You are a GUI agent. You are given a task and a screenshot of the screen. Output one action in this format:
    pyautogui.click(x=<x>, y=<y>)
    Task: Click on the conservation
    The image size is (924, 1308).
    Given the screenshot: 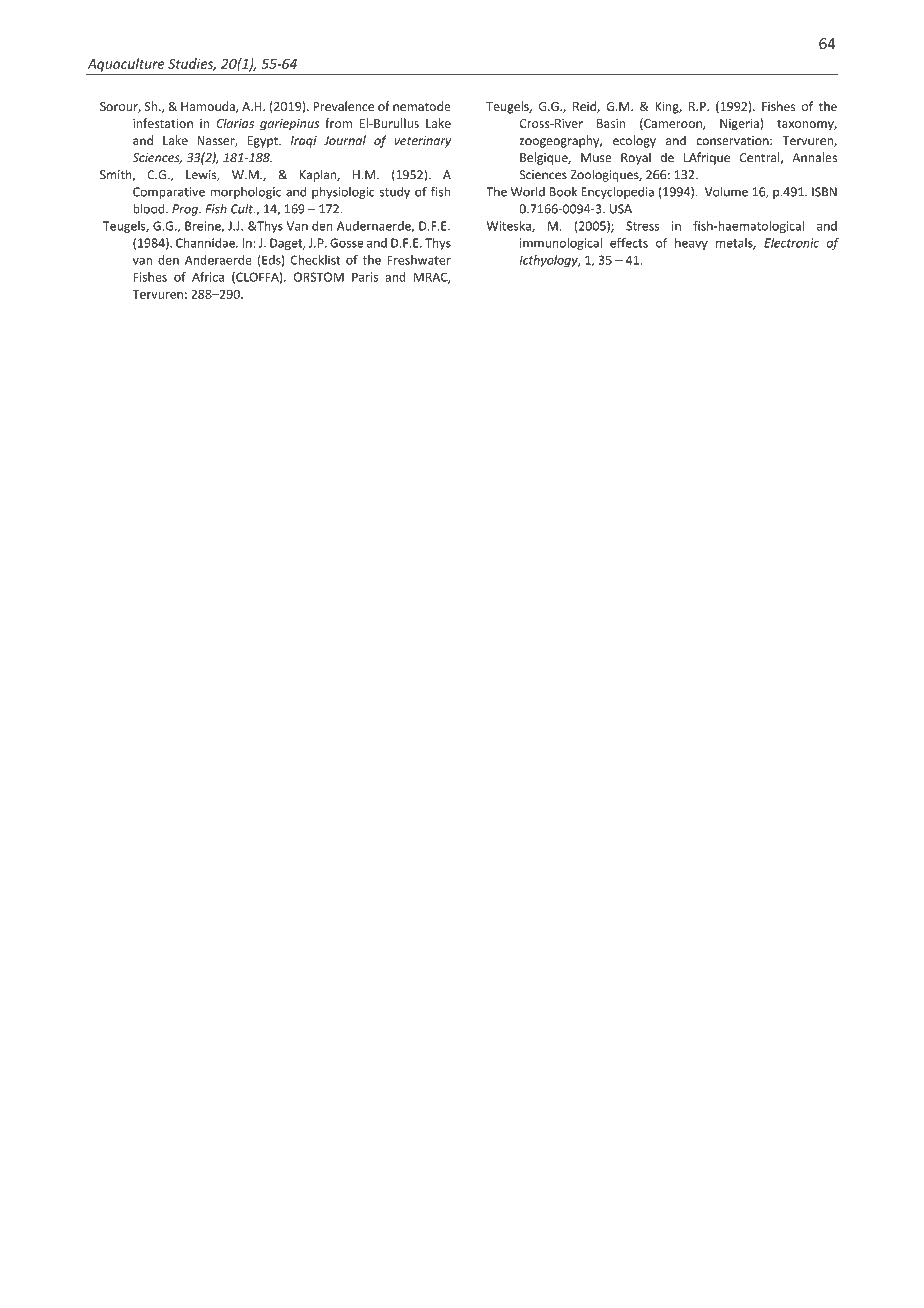 What is the action you would take?
    pyautogui.click(x=733, y=141)
